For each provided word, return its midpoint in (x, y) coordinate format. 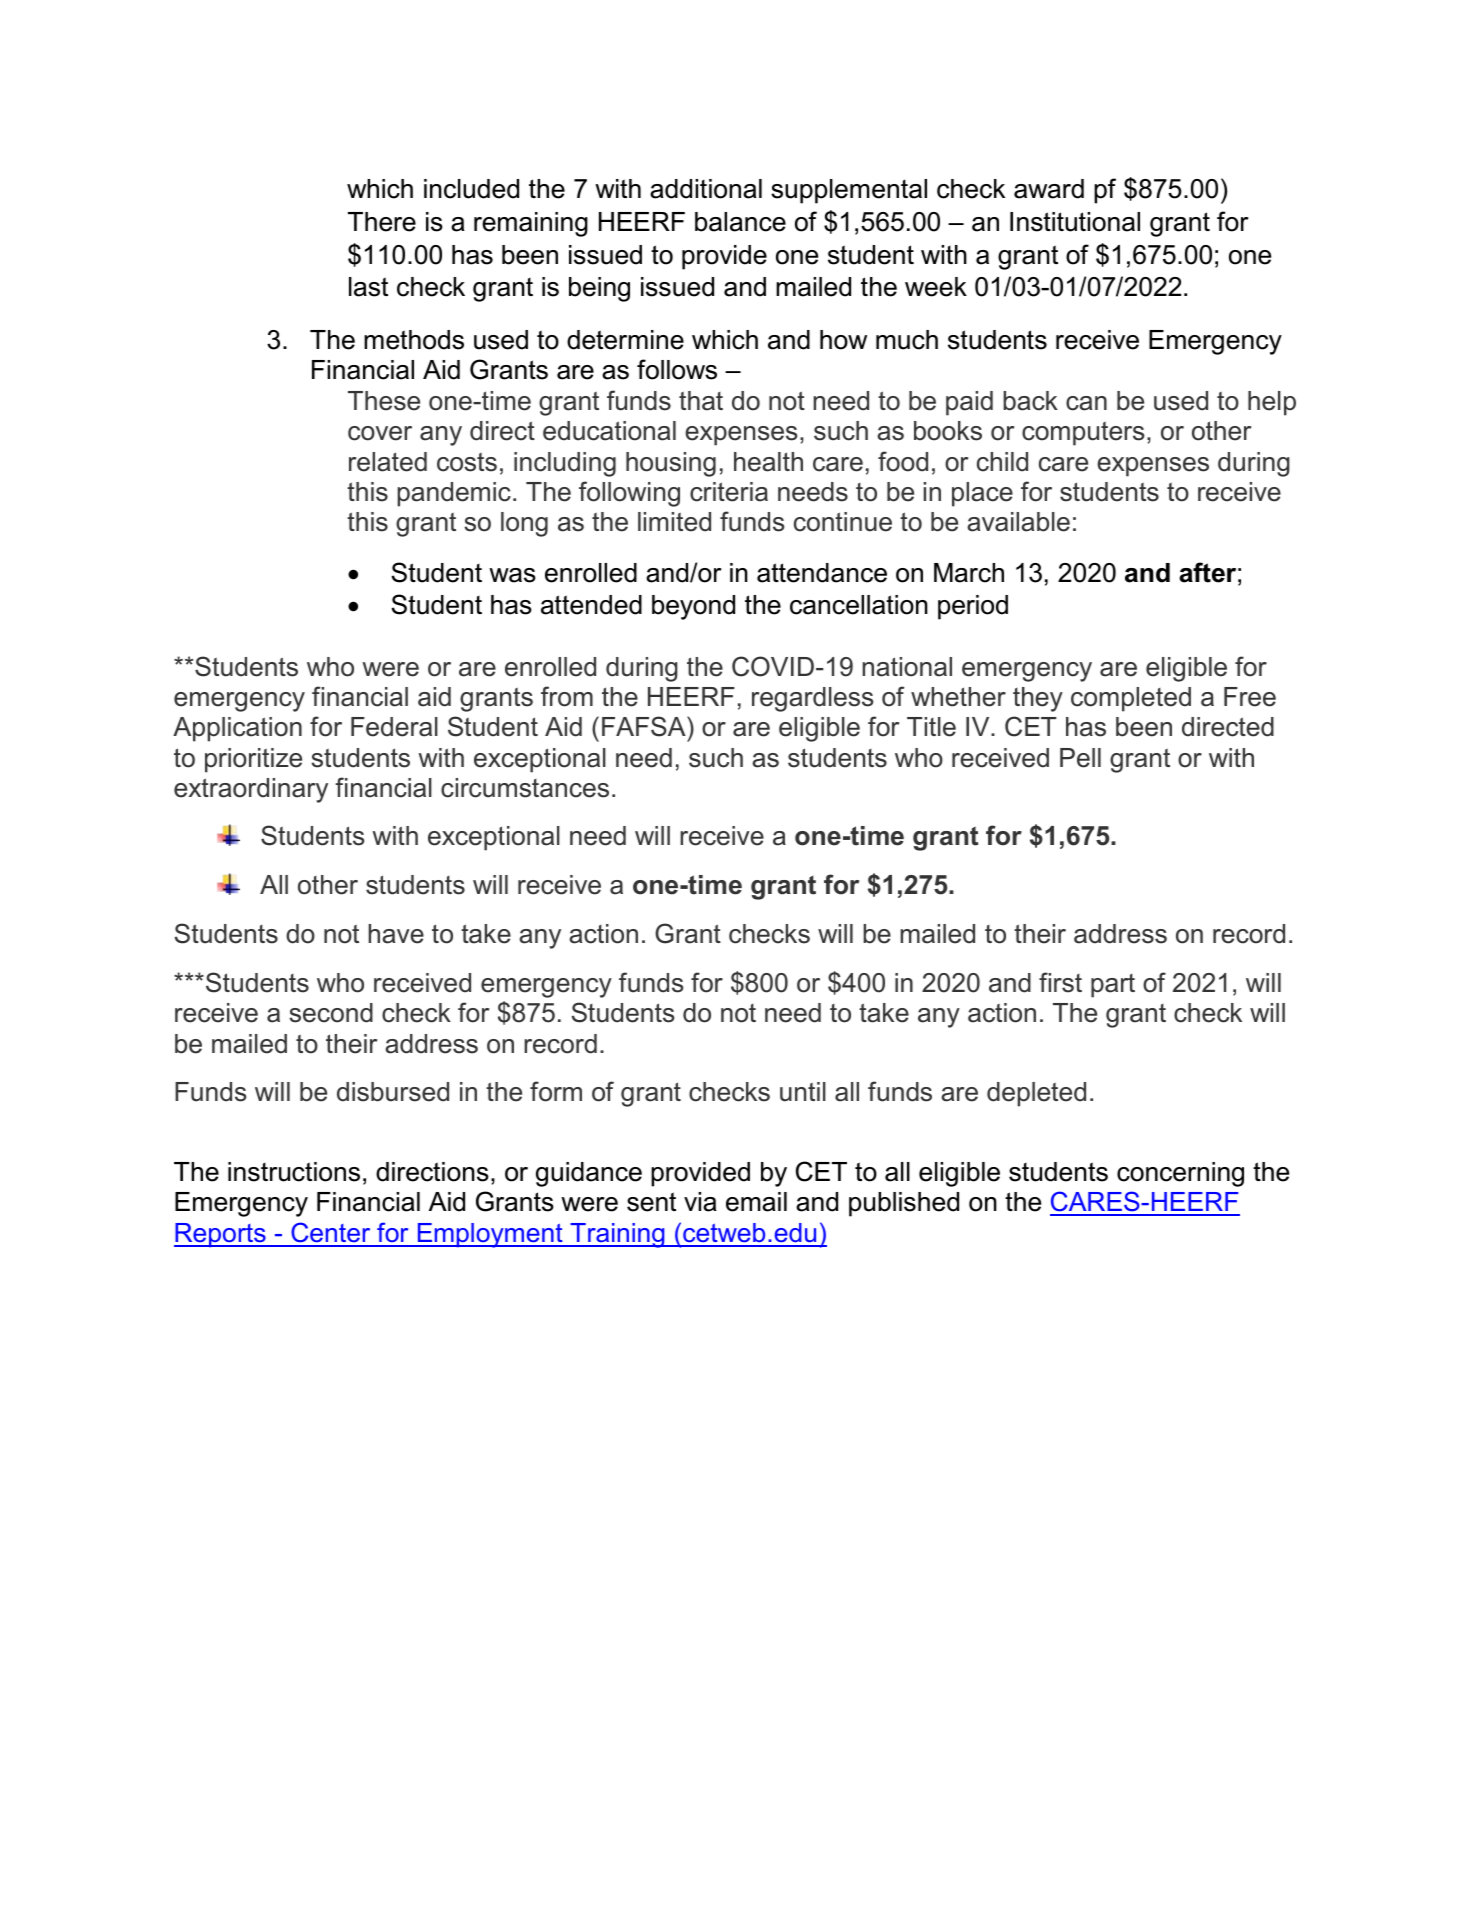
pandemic (454, 494)
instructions (294, 1172)
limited (674, 522)
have (396, 934)
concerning (1180, 1174)
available (1018, 522)
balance (740, 222)
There (382, 222)
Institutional (1075, 222)
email (756, 1202)
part (1113, 986)
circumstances (525, 788)
